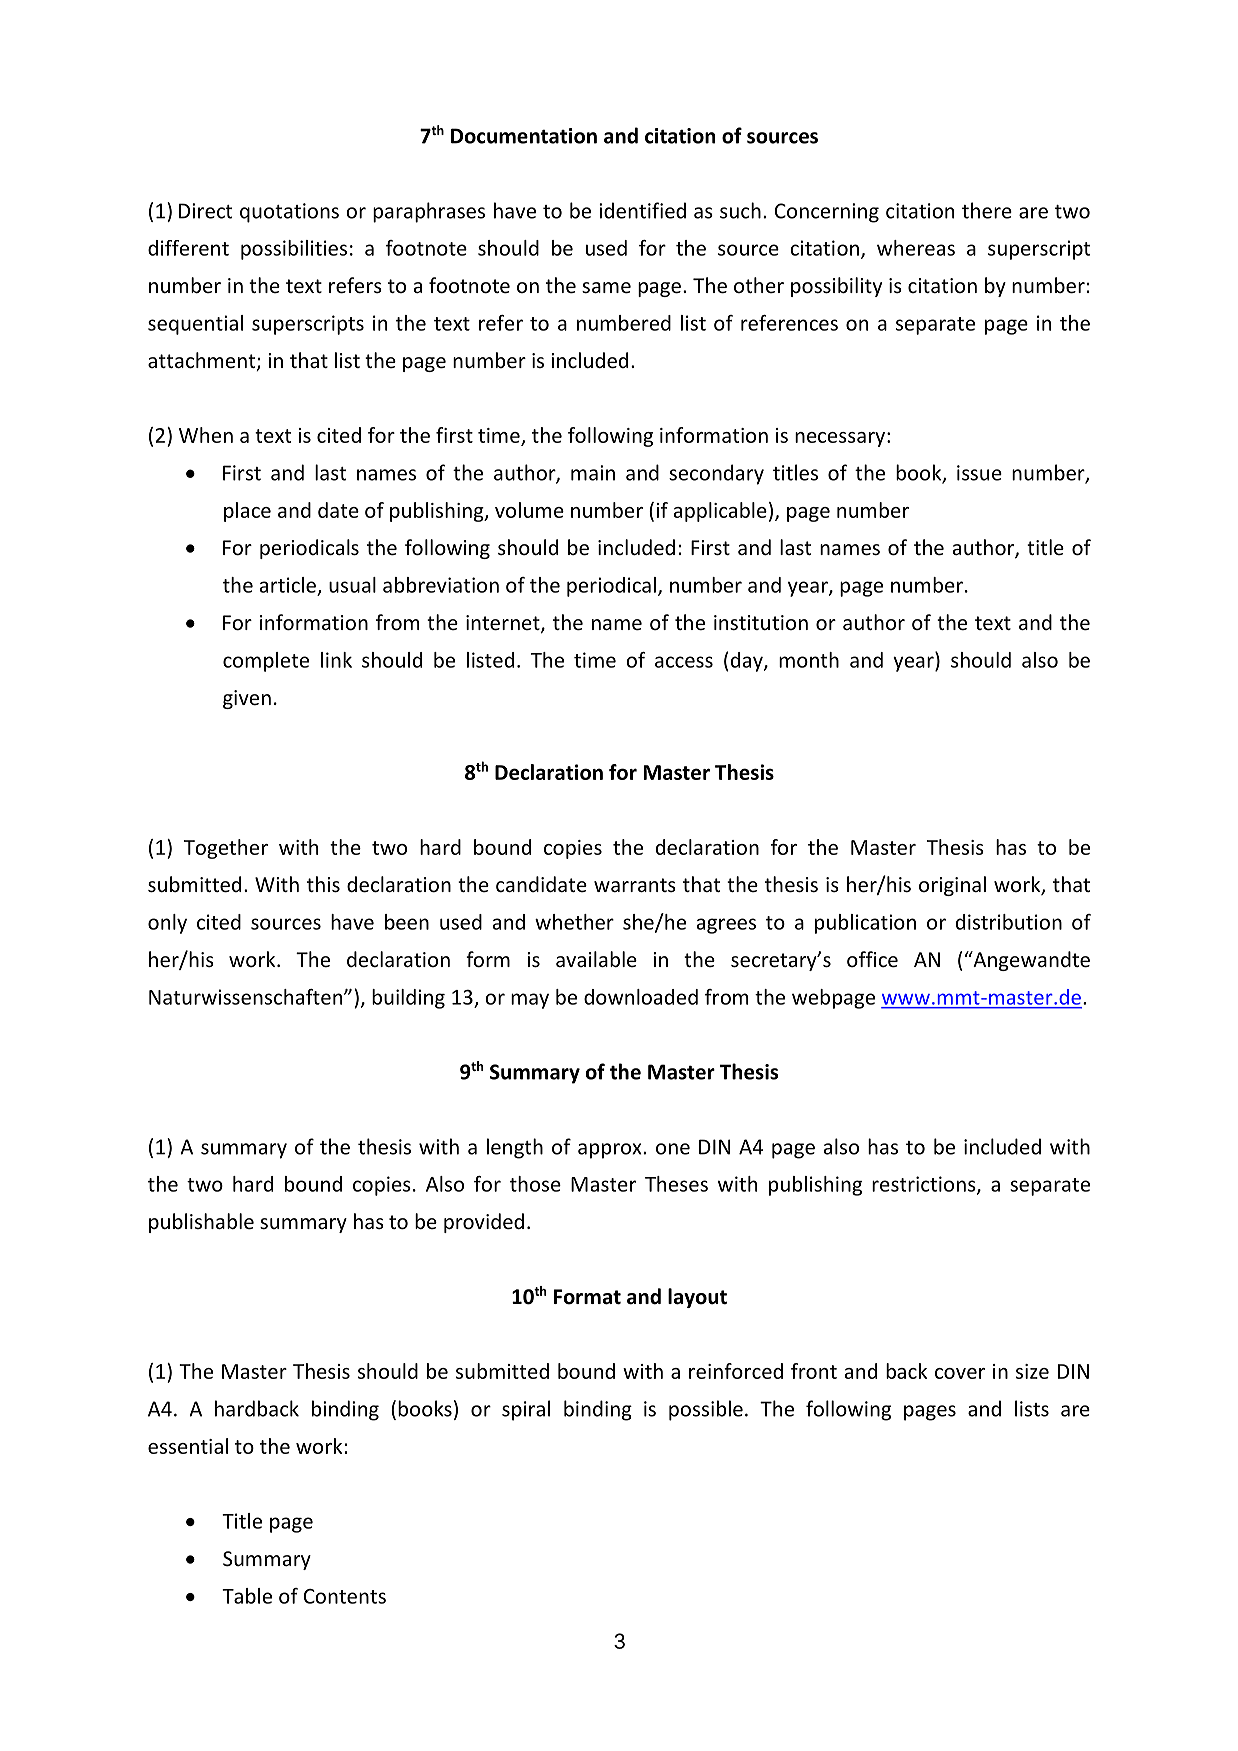  Describe the element at coordinates (987, 210) in the screenshot. I see `there` at that location.
